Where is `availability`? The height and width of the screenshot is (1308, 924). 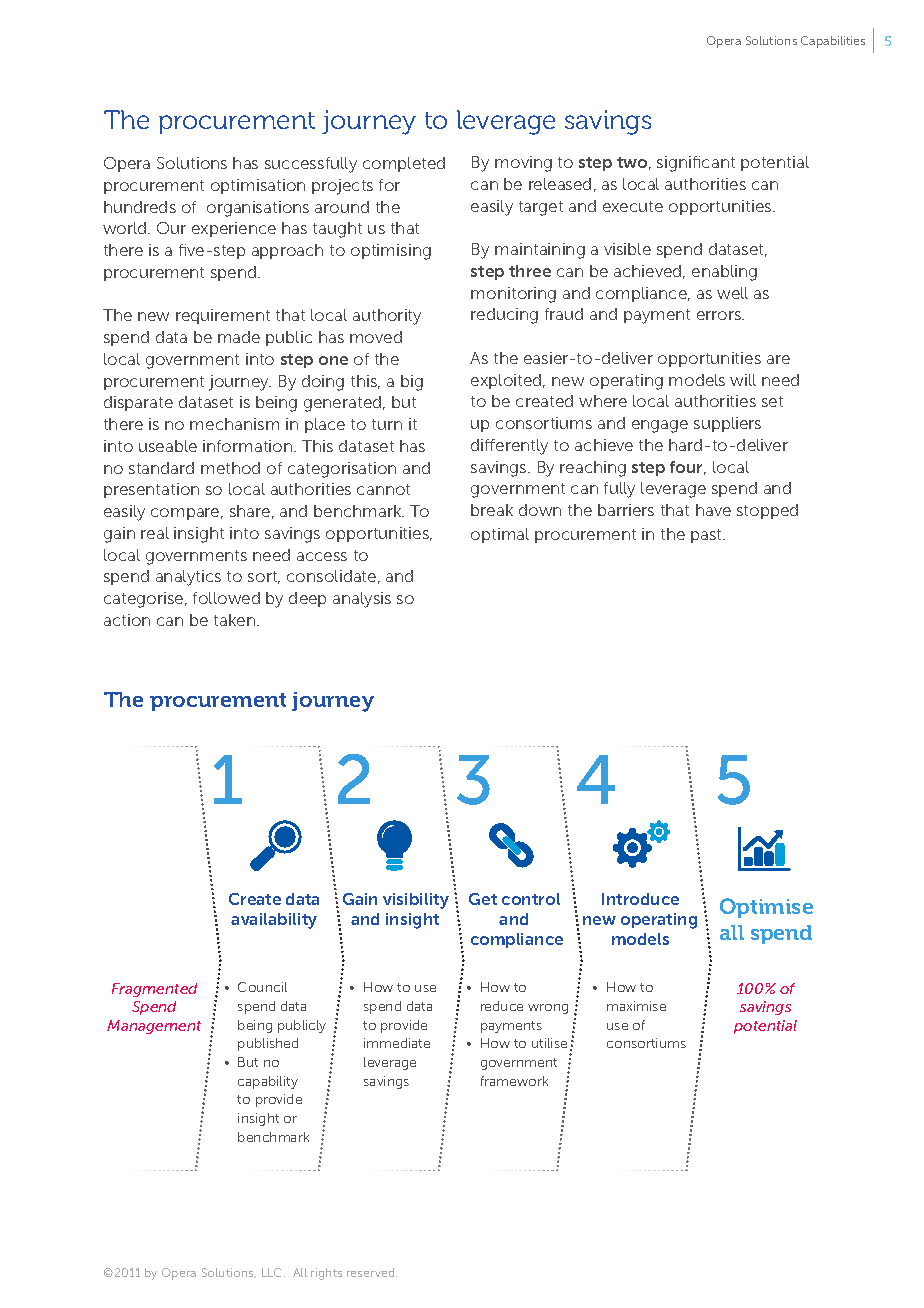 availability is located at coordinates (274, 921).
